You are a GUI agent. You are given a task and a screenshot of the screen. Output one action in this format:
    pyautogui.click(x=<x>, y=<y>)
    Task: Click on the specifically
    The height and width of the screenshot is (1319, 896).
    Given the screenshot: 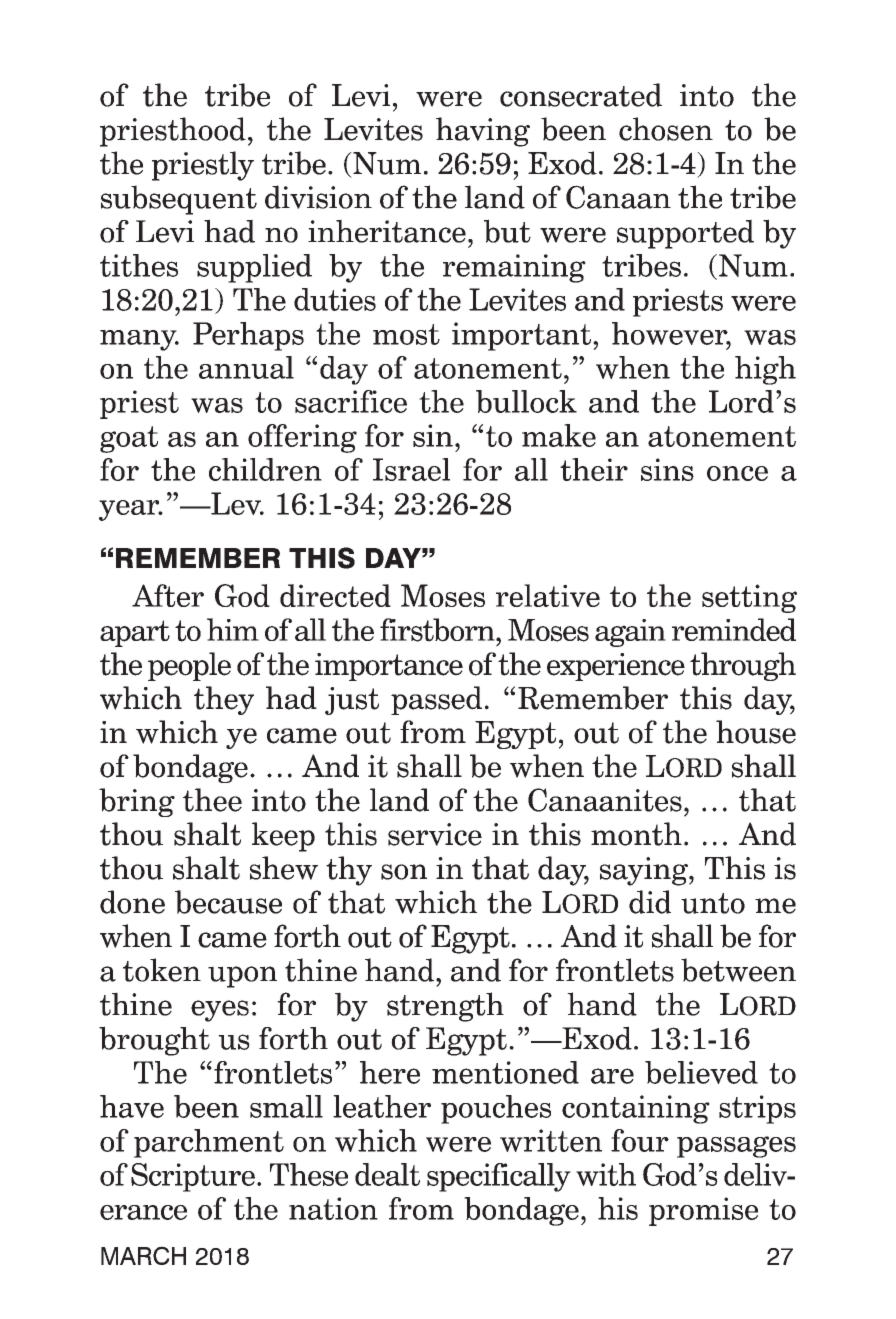 What is the action you would take?
    pyautogui.click(x=499, y=1177)
